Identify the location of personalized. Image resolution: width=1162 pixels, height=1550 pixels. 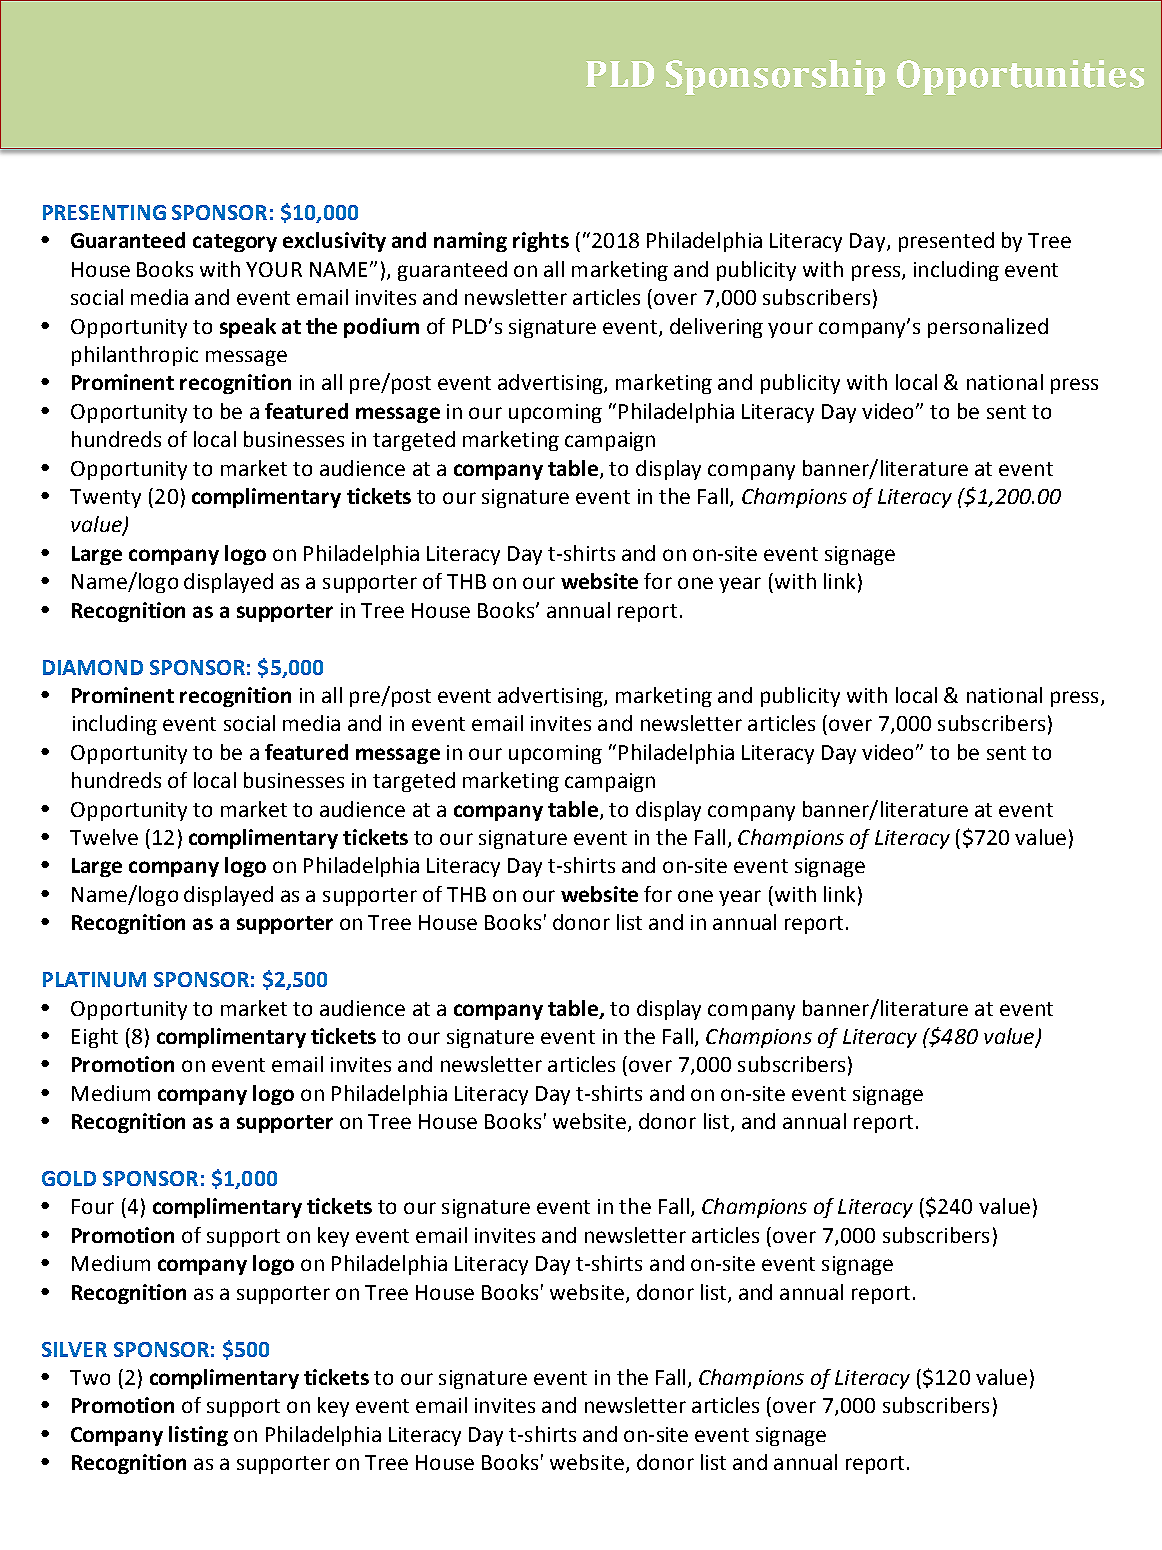
(988, 328).
